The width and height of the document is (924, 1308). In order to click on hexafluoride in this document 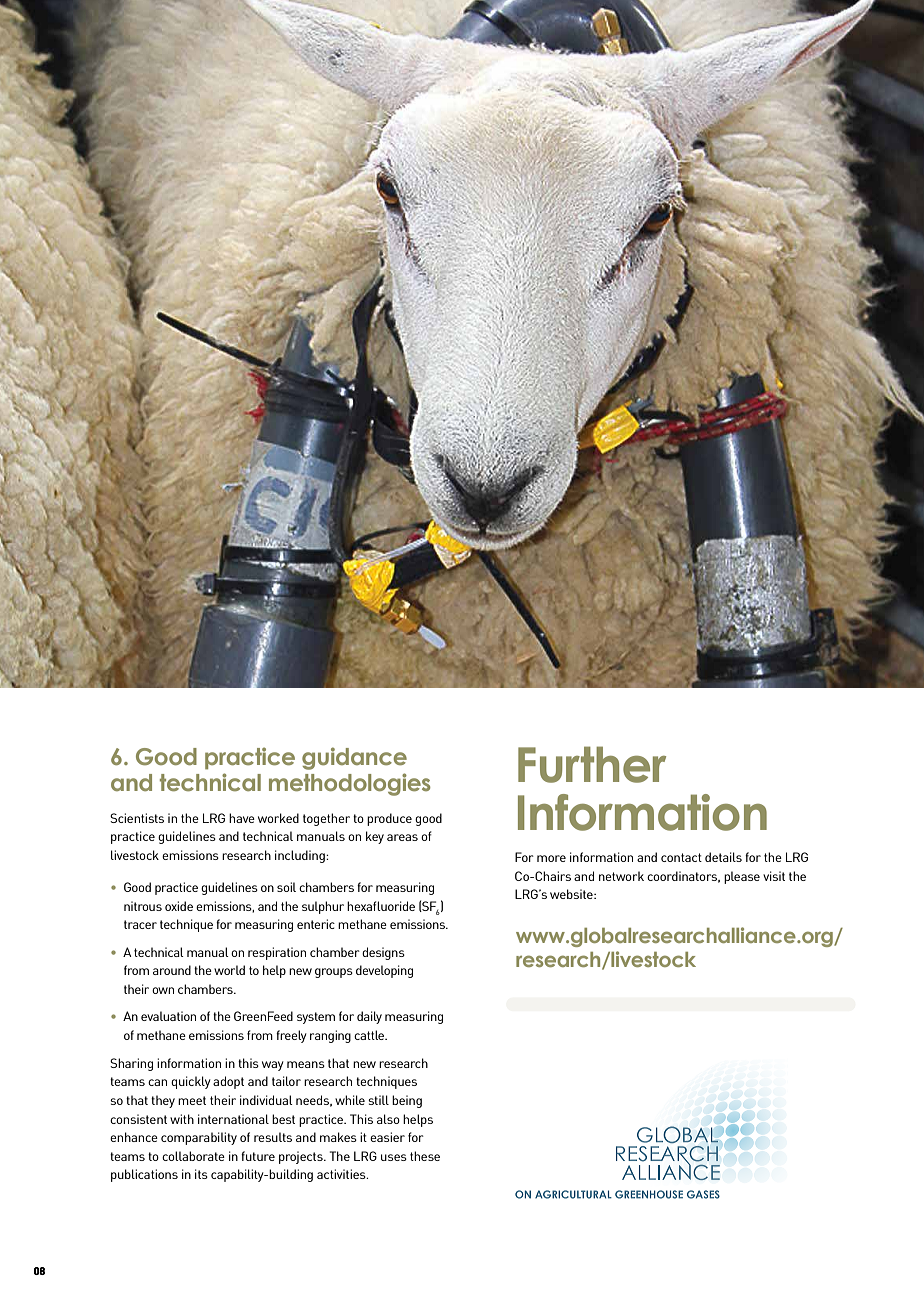, I will do `click(381, 906)`.
